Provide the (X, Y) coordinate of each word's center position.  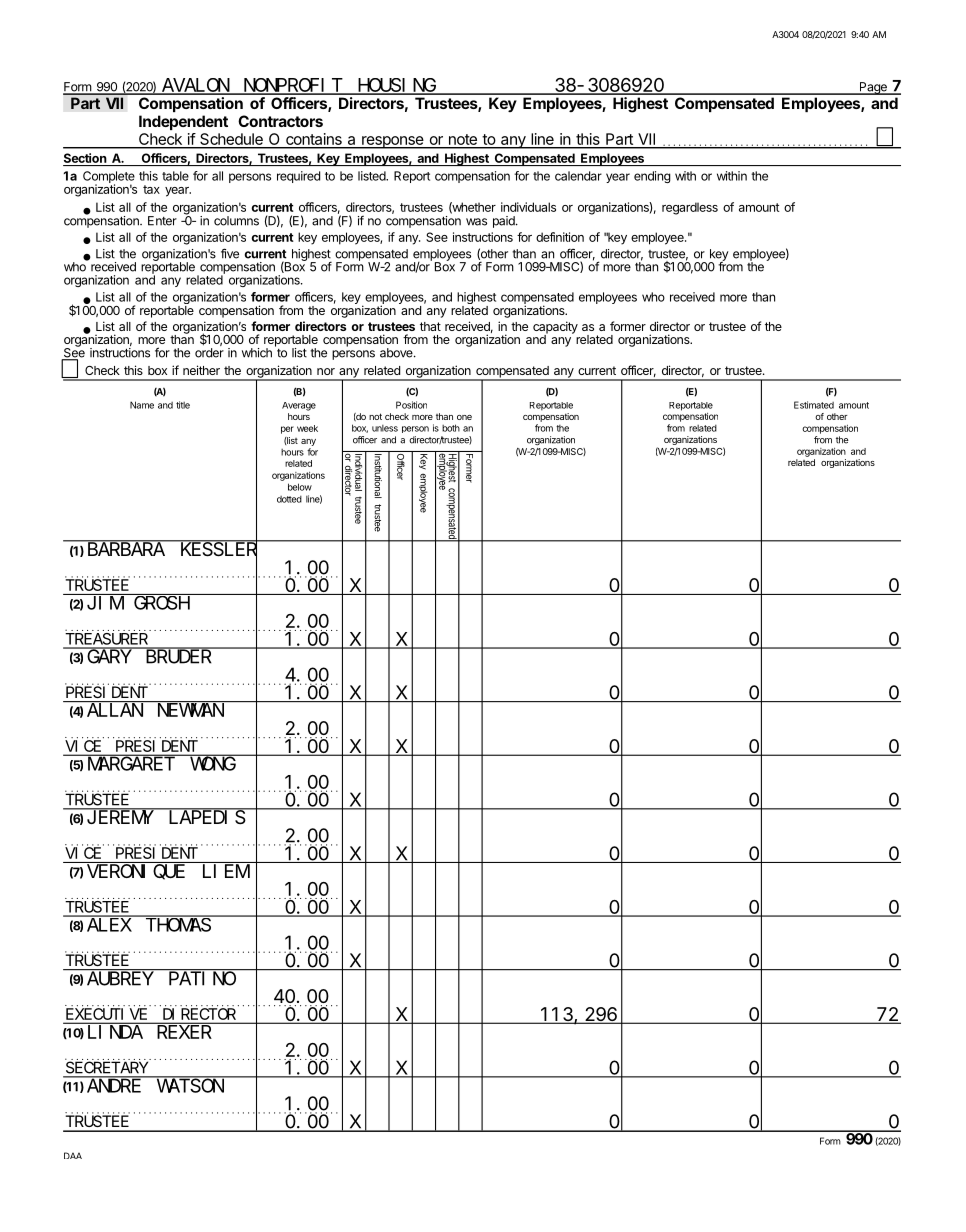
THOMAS (178, 925)
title (183, 405)
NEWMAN (191, 710)
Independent (183, 122)
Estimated (814, 405)
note (462, 141)
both (451, 428)
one (464, 417)
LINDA (115, 1032)
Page (873, 88)
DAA (73, 1155)
